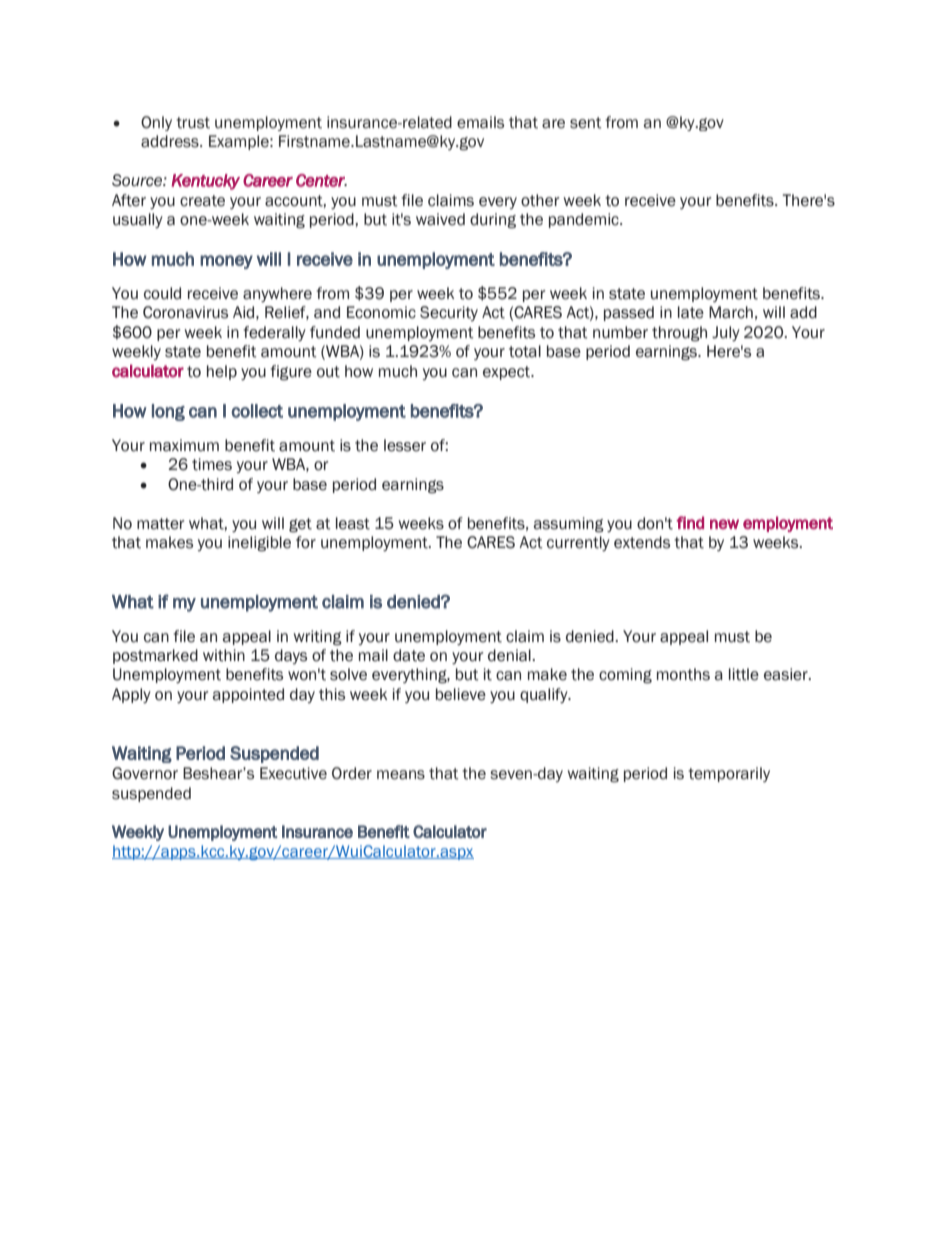  I want to click on maximum, so click(184, 445).
